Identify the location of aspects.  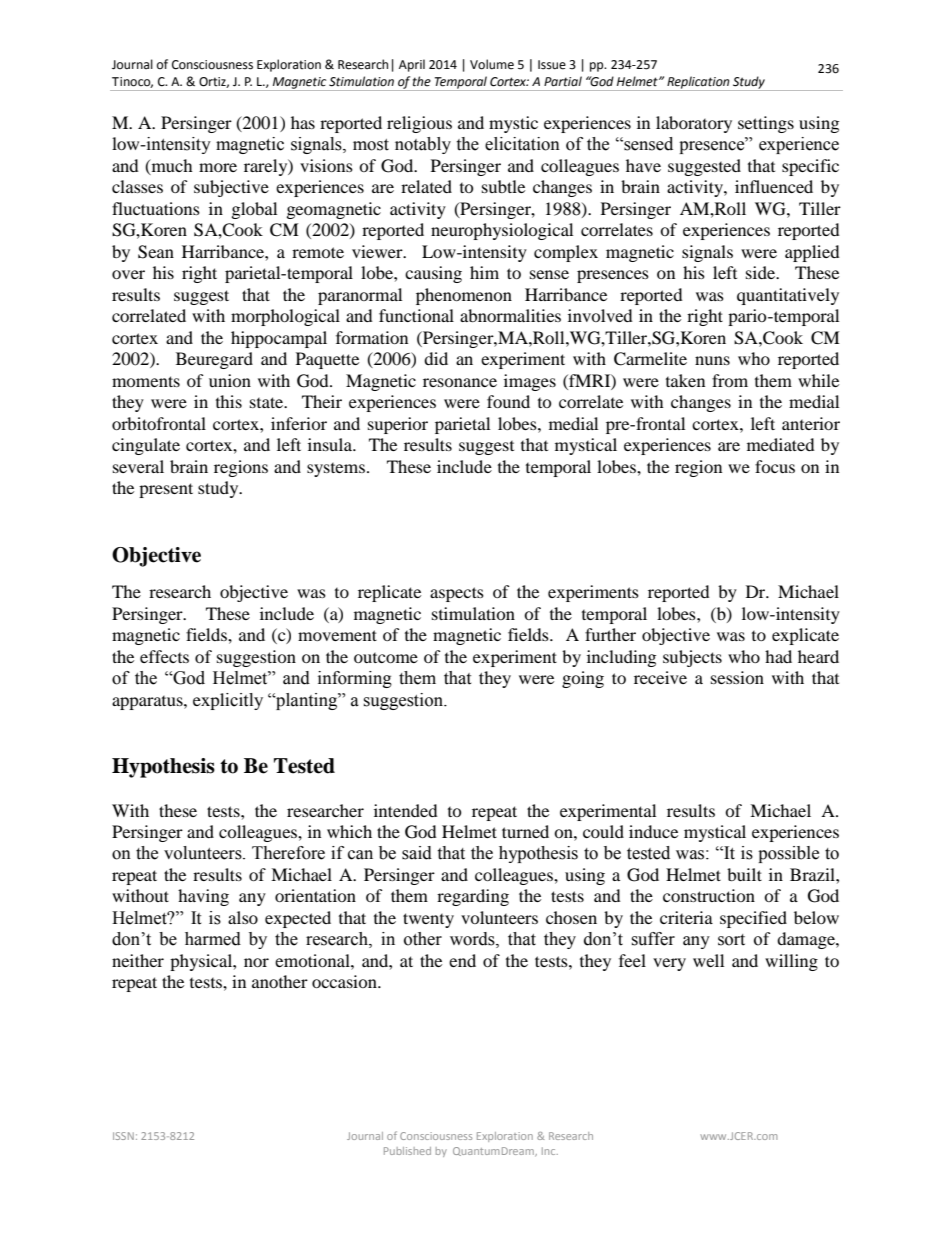
(457, 594).
